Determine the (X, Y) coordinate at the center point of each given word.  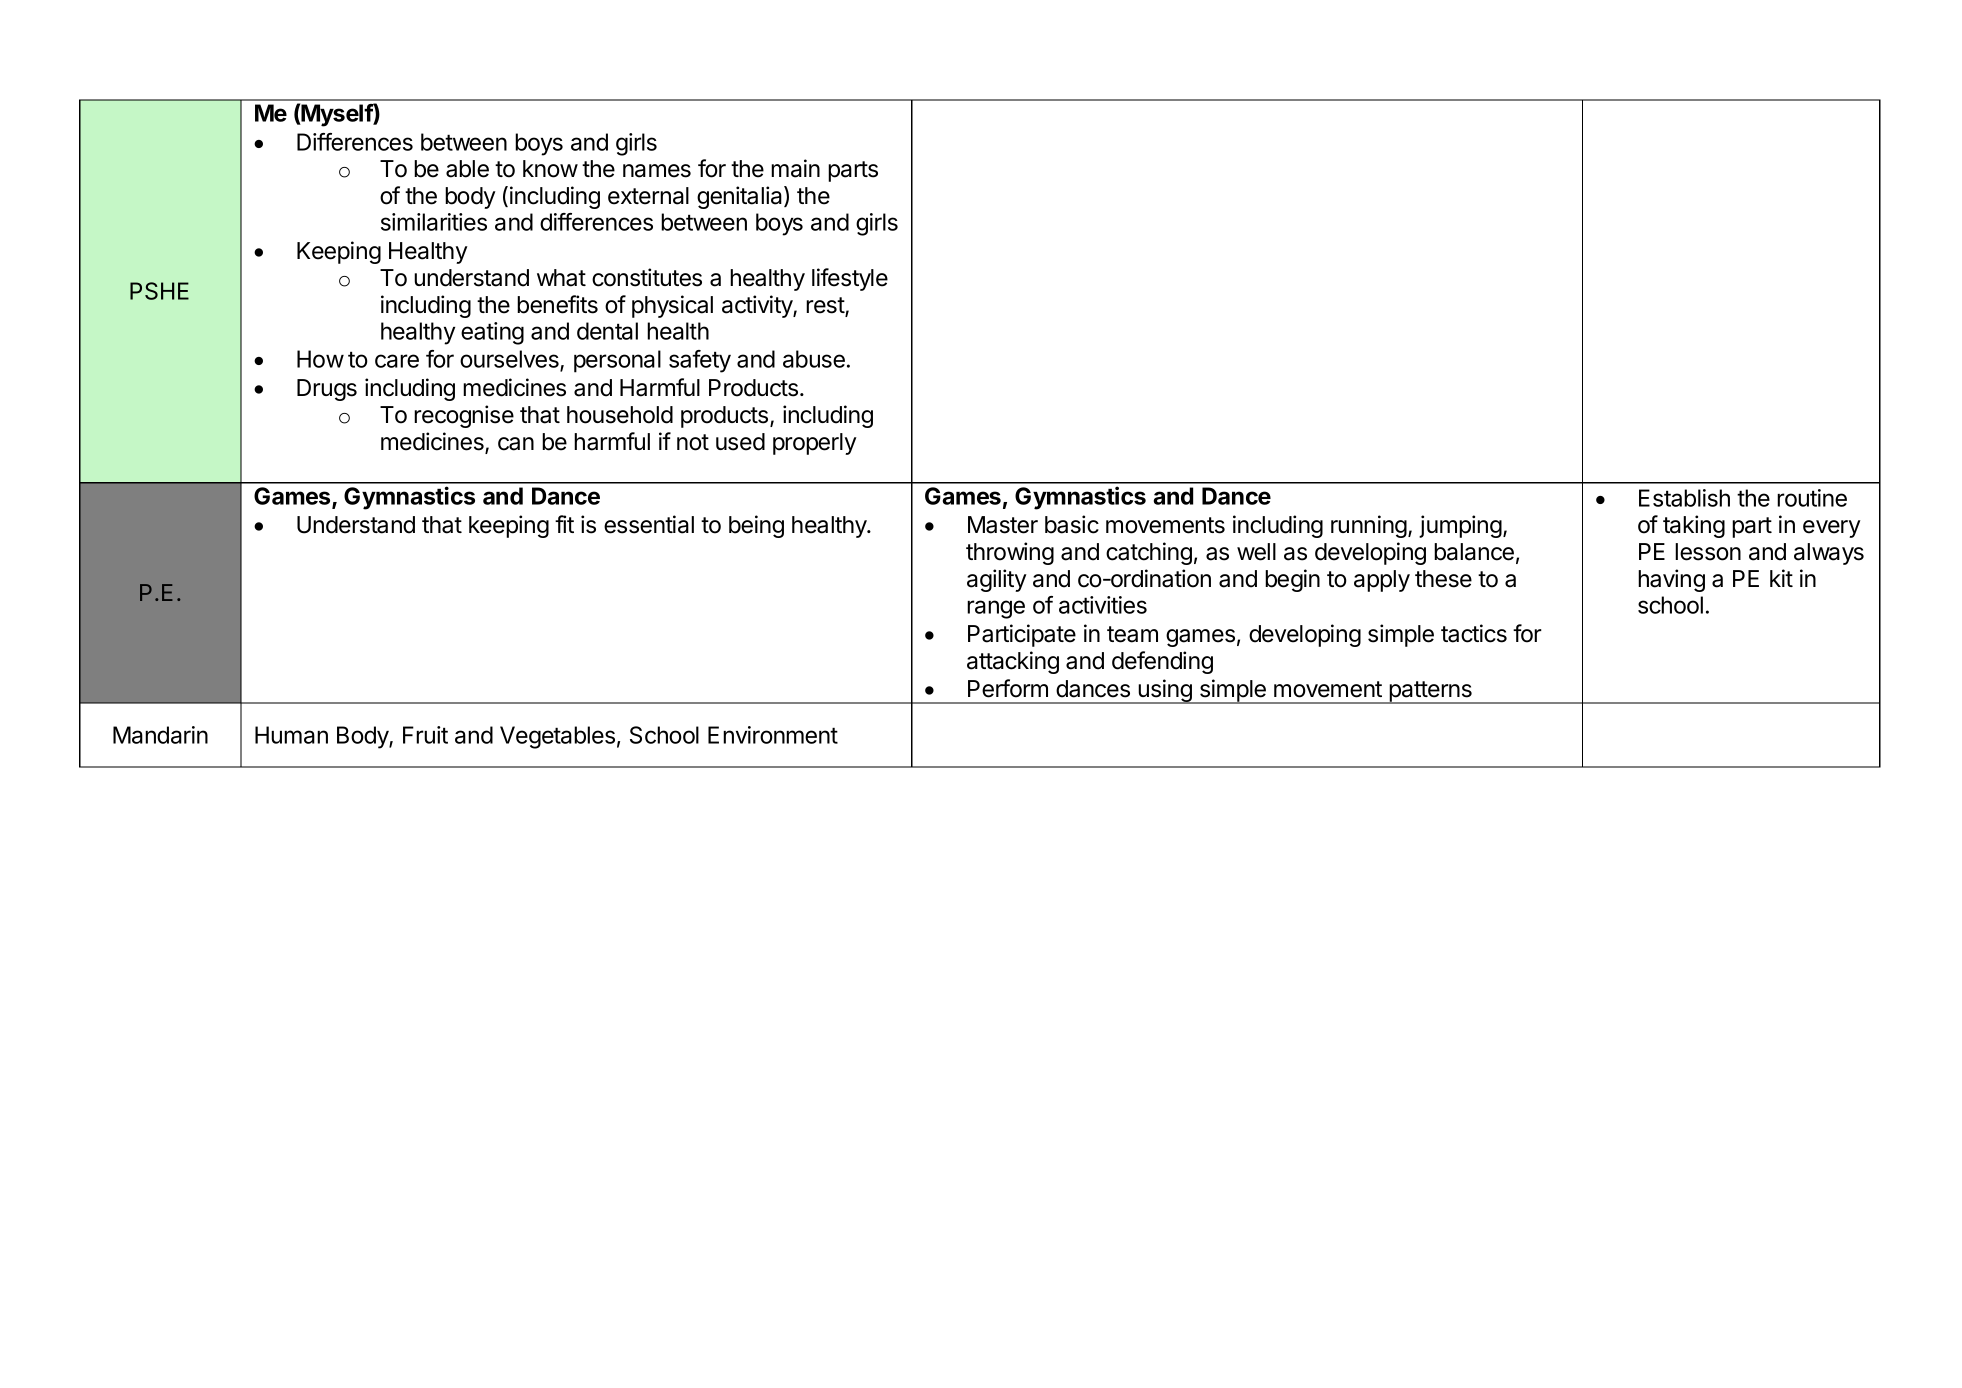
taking (1694, 526)
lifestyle (850, 279)
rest (826, 306)
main (795, 168)
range (996, 609)
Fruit (425, 735)
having (1671, 580)
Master (1003, 525)
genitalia (741, 197)
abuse (814, 359)
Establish (1684, 498)
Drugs (327, 390)
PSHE (159, 291)
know (550, 169)
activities (1103, 605)
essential (649, 524)
